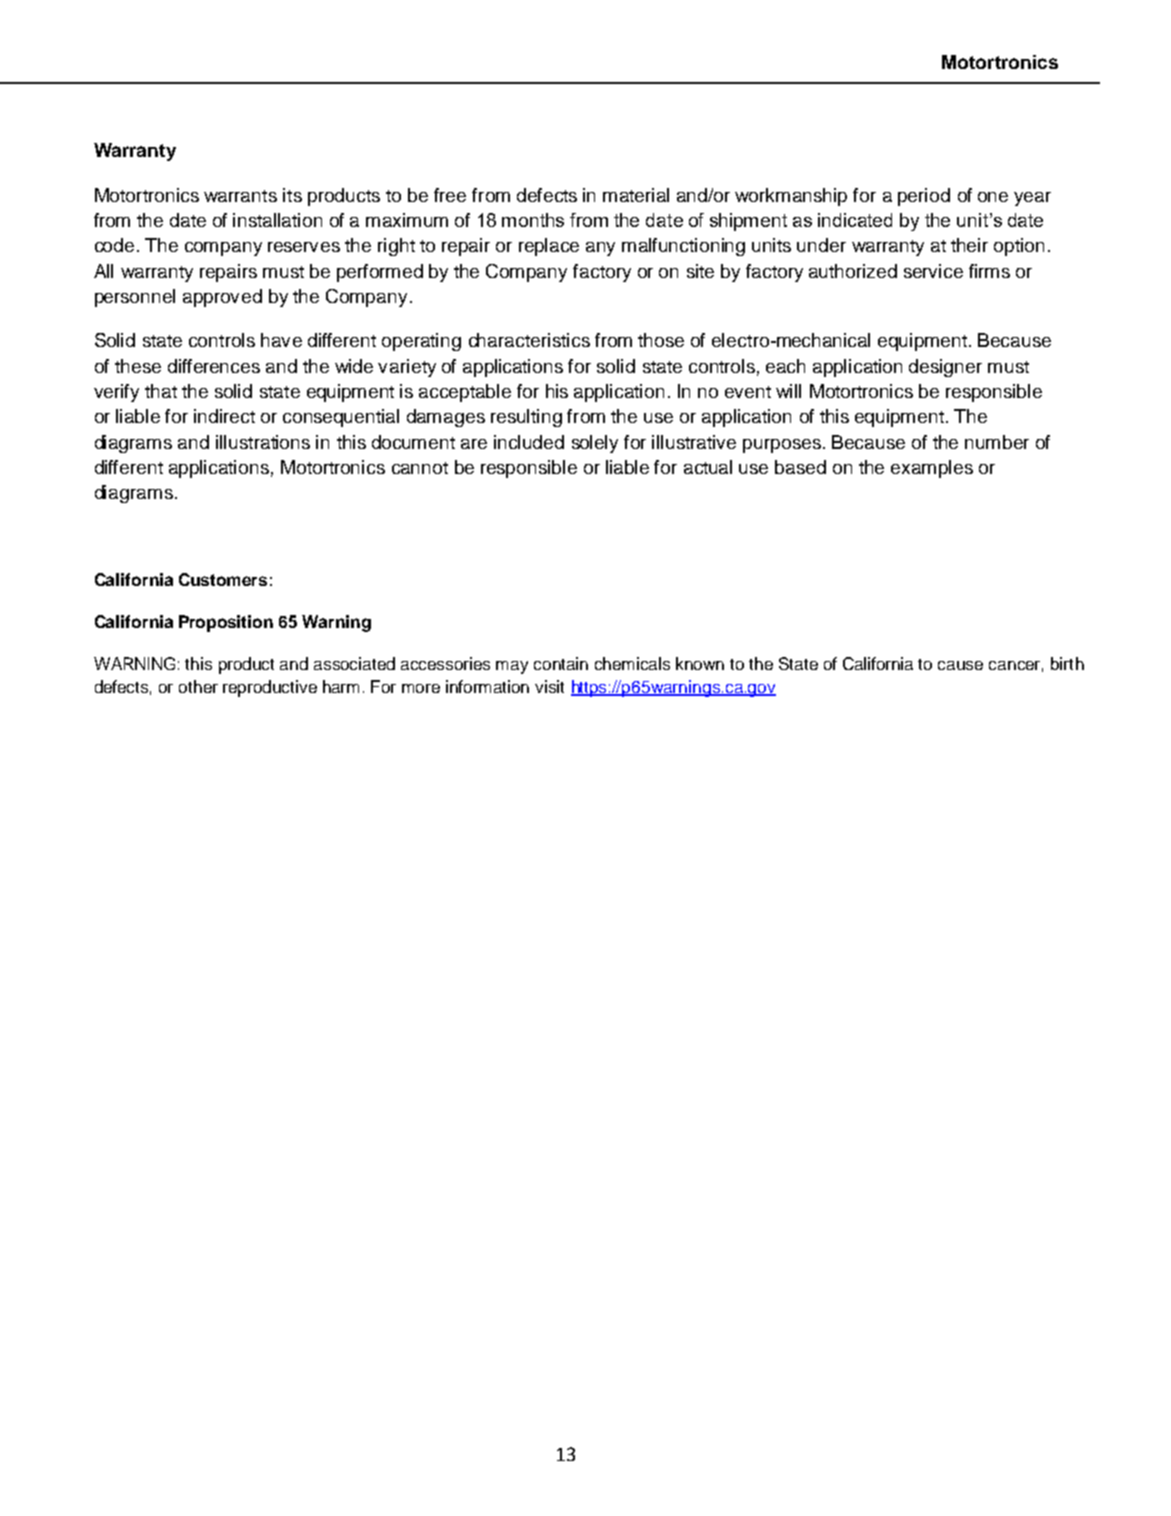 This document has width=1171, height=1516. Describe the element at coordinates (198, 686) in the document. I see `other` at that location.
